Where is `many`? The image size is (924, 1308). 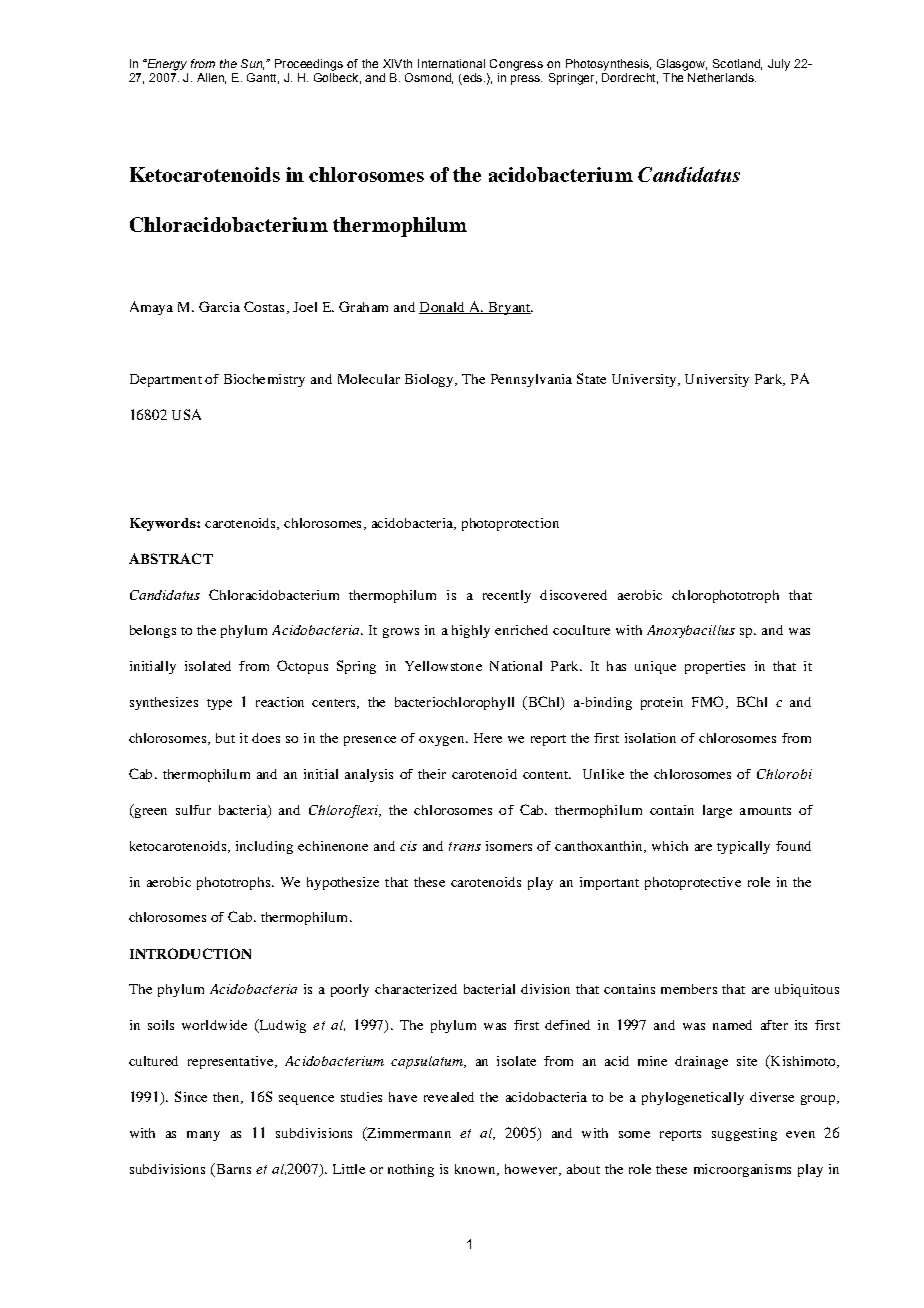 many is located at coordinates (203, 1136).
